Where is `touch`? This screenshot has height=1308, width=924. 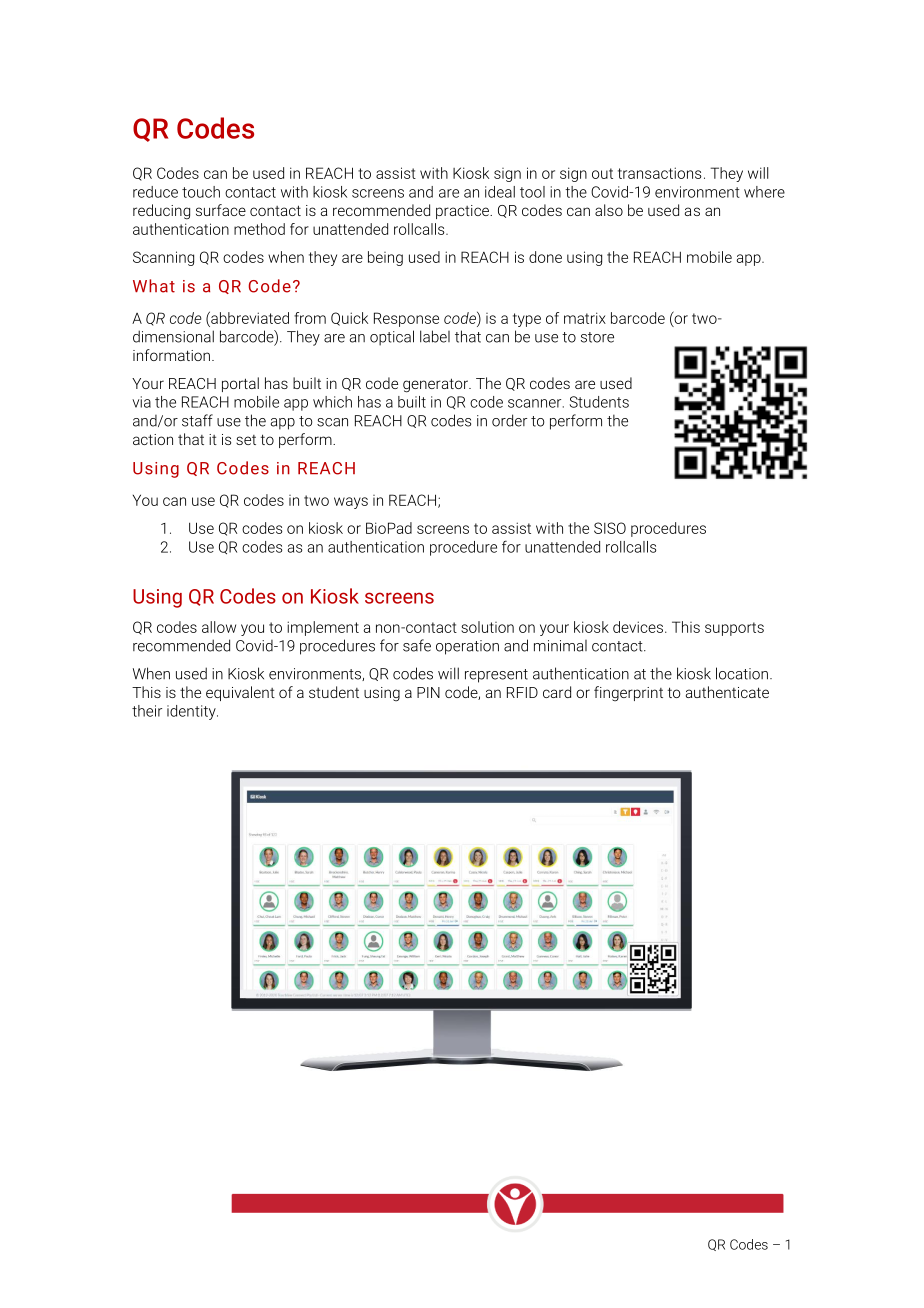 touch is located at coordinates (201, 192).
